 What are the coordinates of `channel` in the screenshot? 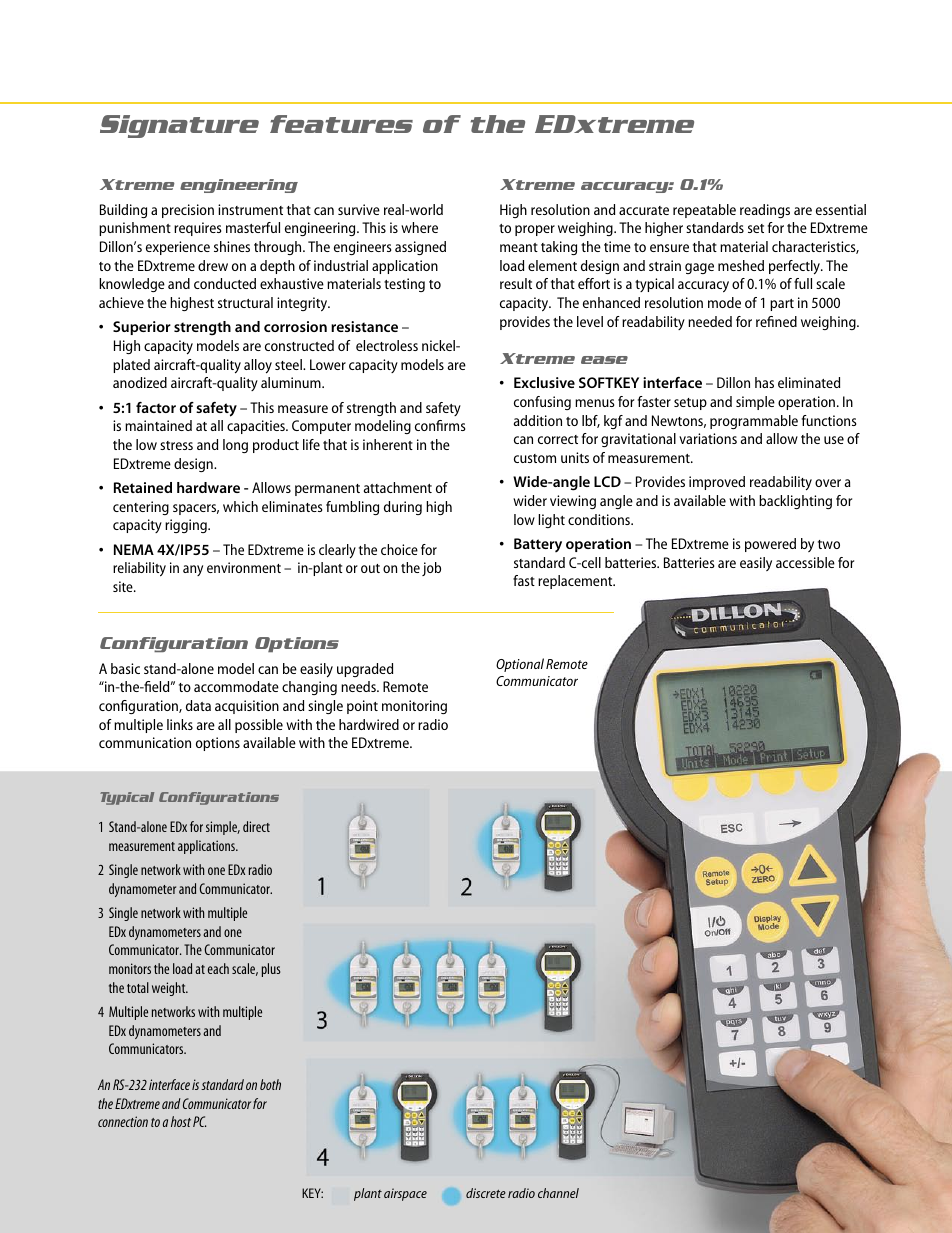 It's located at (558, 1193).
